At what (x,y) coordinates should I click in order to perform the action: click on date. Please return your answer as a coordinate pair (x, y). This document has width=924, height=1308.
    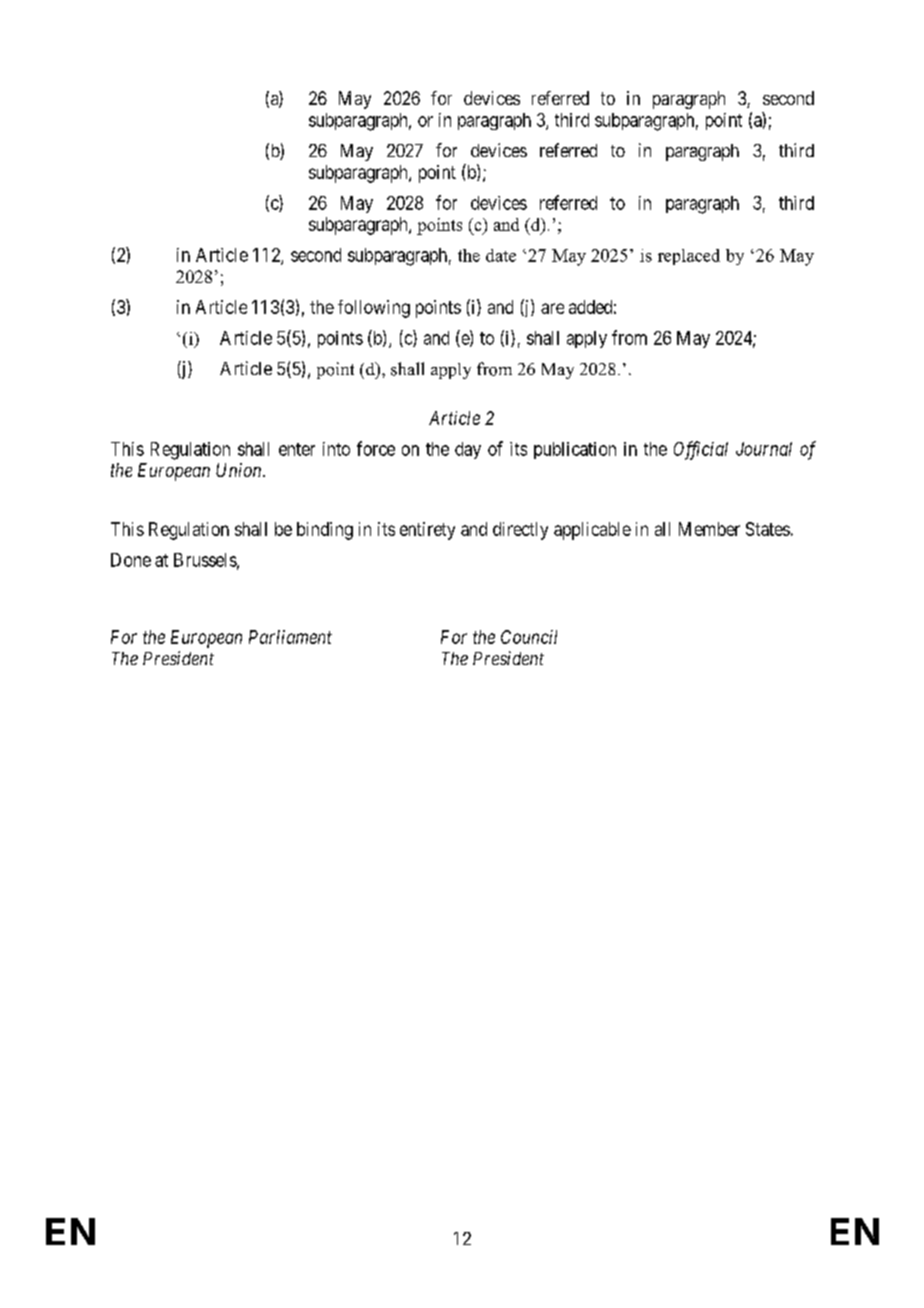
    Looking at the image, I should click on (501, 255).
